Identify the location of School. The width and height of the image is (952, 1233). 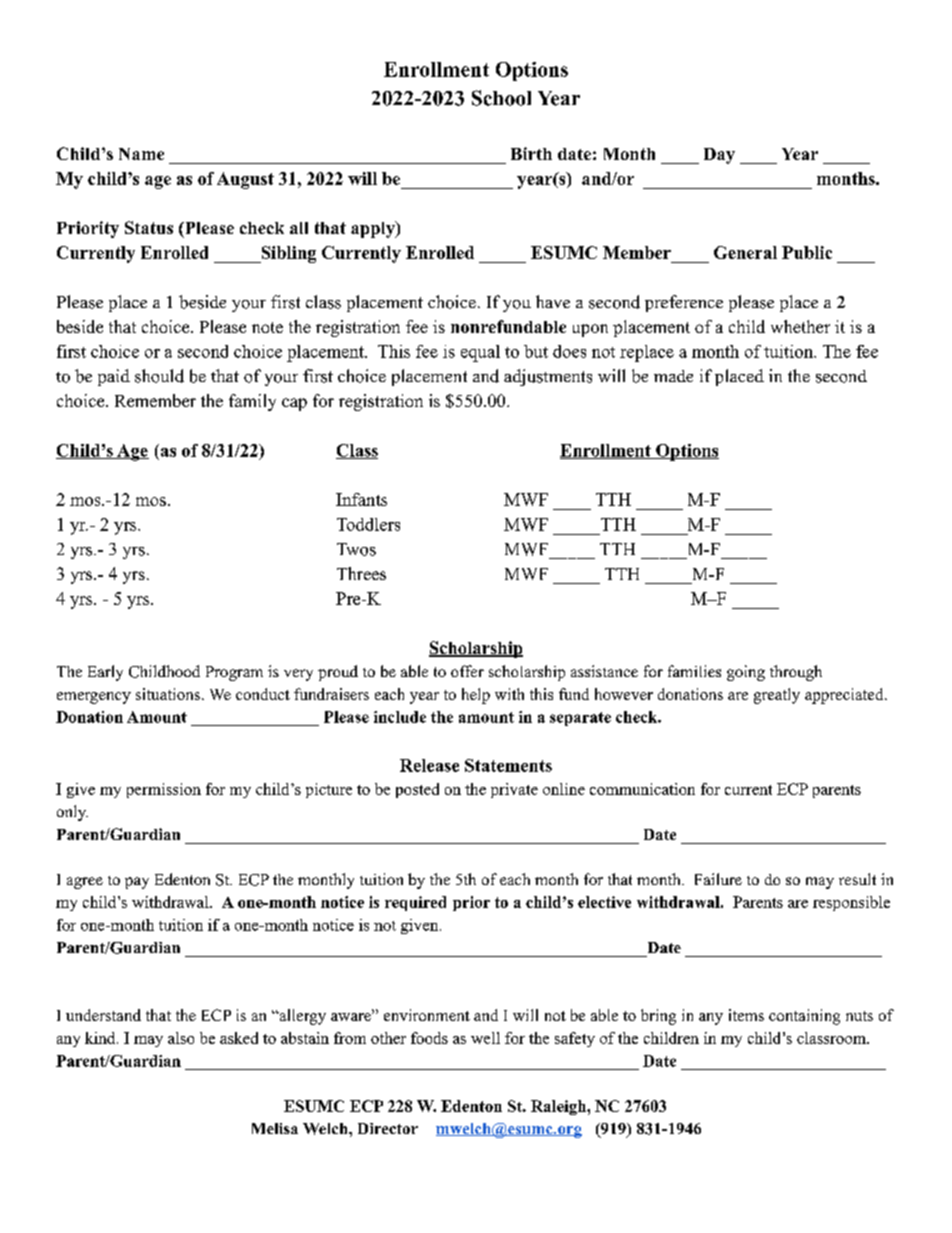
(501, 98).
